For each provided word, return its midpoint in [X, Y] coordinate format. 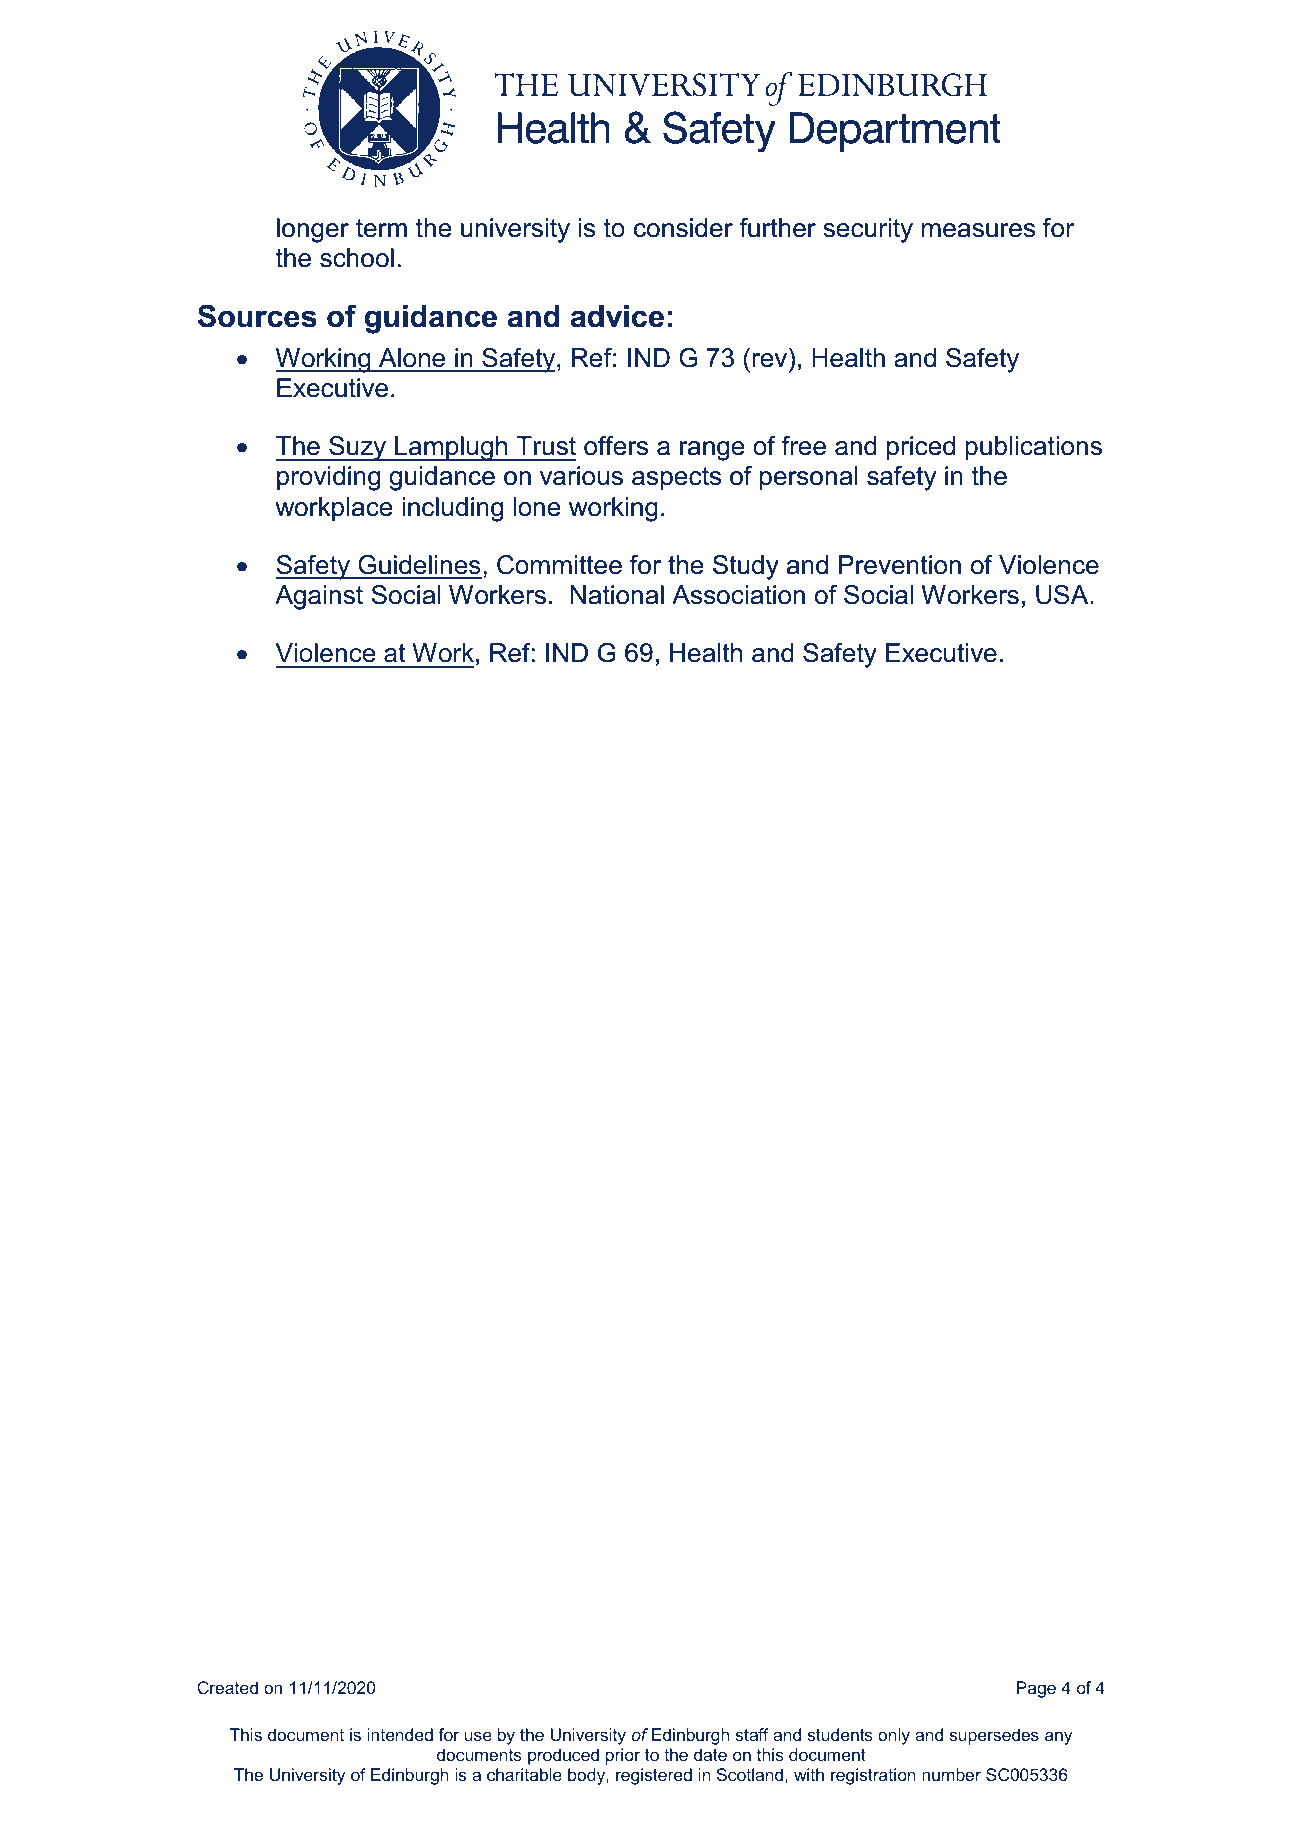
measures [978, 230]
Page [1036, 1689]
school [357, 258]
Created [227, 1687]
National [617, 595]
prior [623, 1756]
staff [752, 1734]
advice [617, 316]
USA [1063, 595]
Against [319, 597]
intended [400, 1734]
